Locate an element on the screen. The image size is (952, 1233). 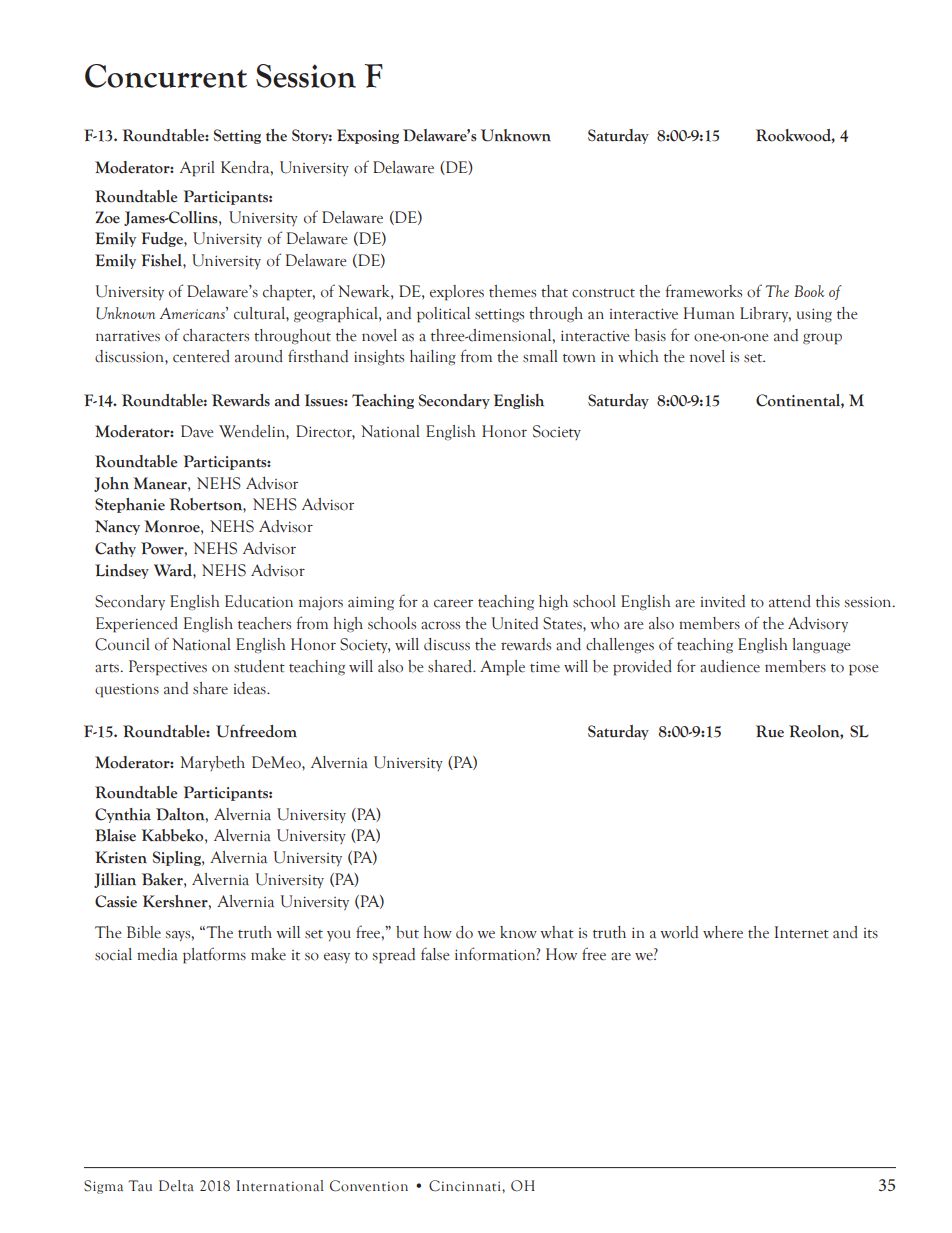
attend is located at coordinates (790, 601).
